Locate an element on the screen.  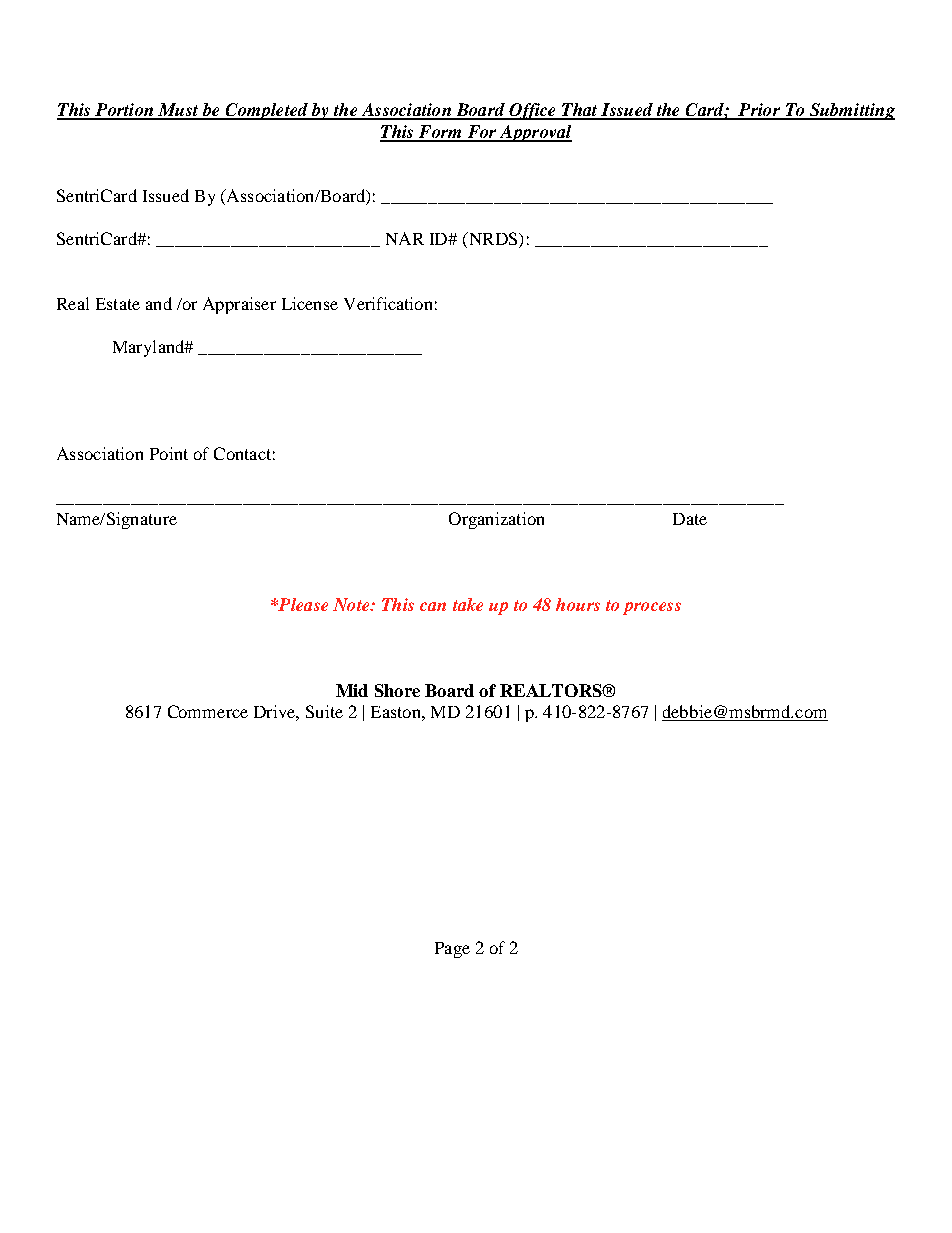
Must is located at coordinates (178, 111).
